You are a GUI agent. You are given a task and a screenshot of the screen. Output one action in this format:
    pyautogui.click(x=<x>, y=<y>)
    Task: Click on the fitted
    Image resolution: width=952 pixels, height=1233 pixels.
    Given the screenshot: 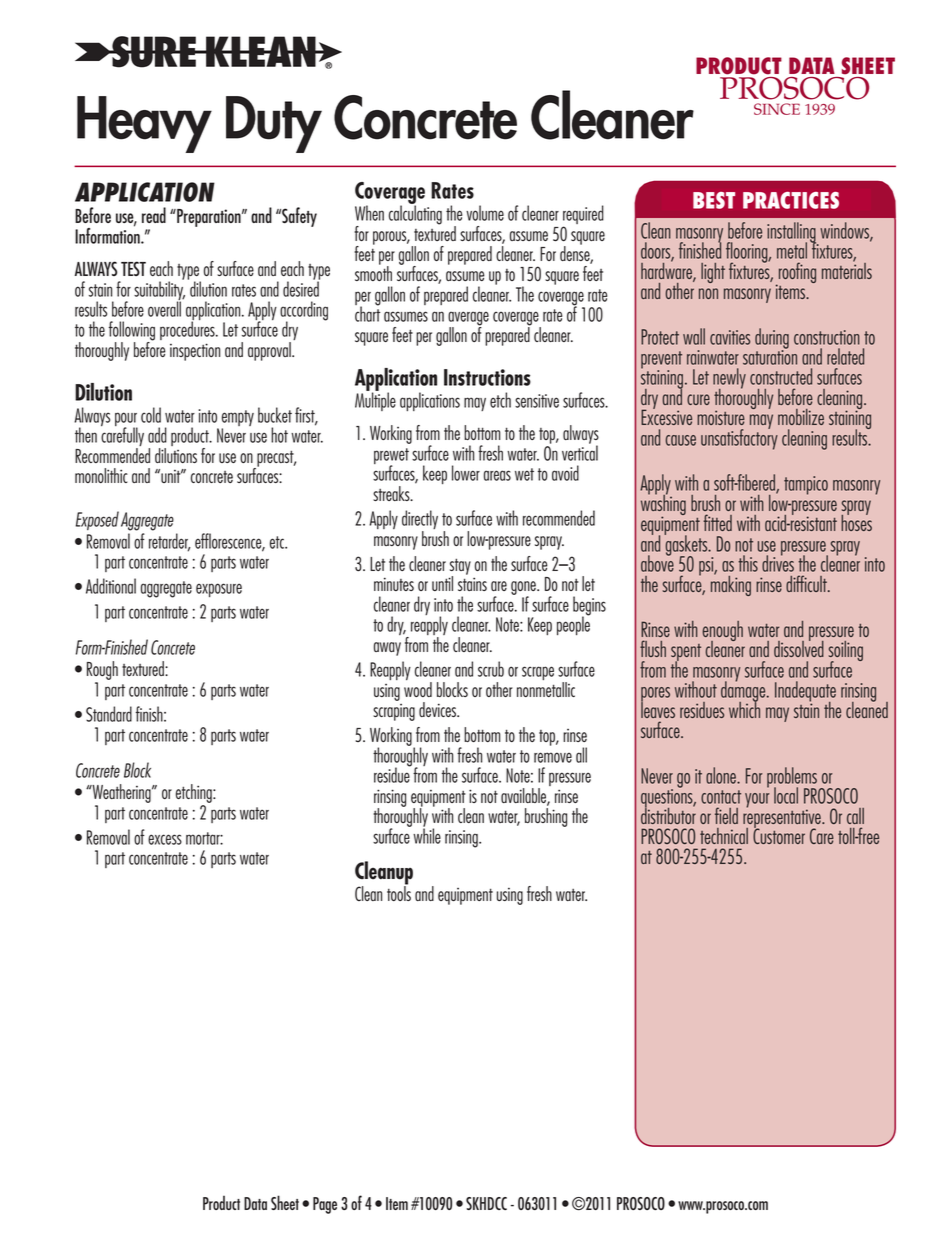 What is the action you would take?
    pyautogui.click(x=717, y=522)
